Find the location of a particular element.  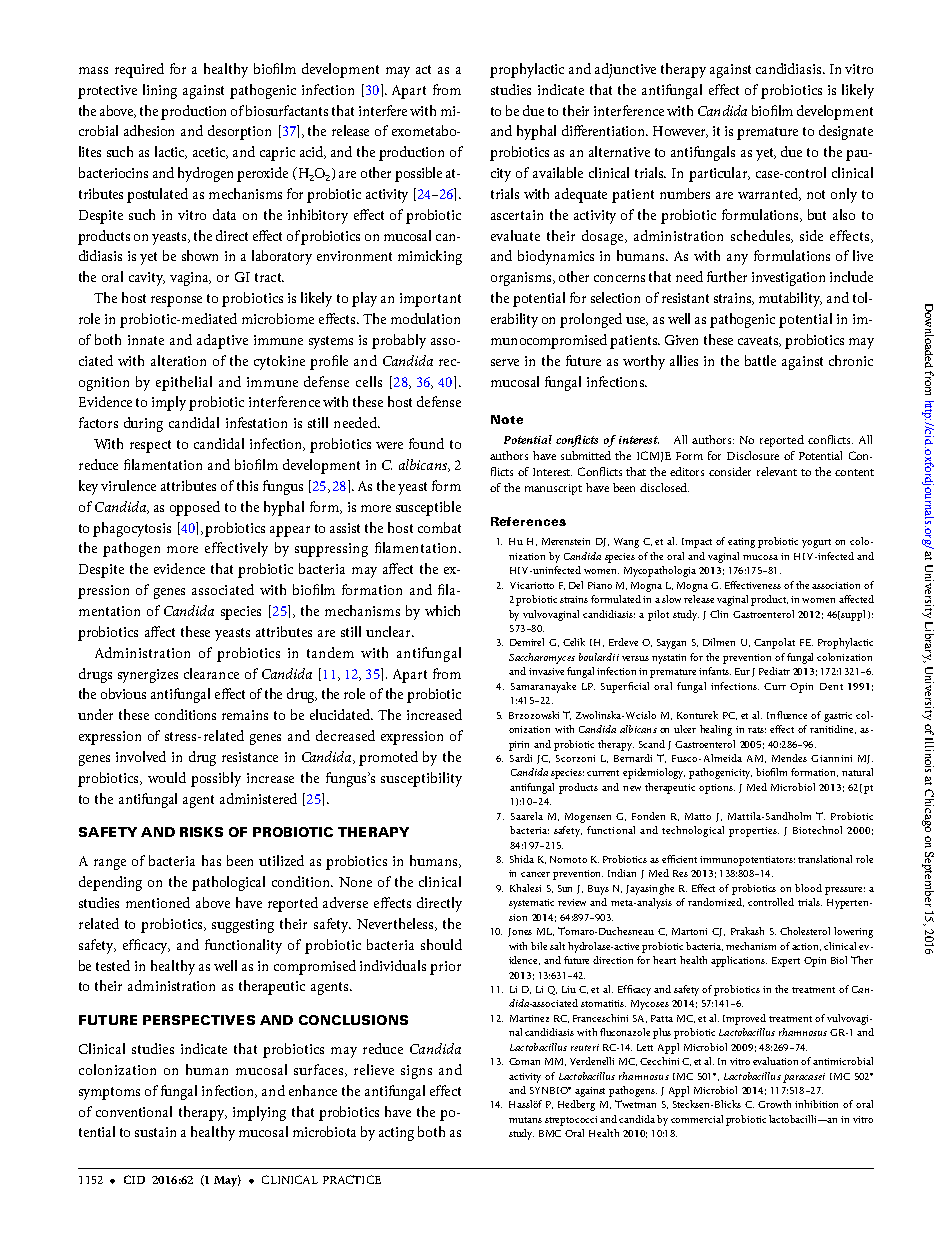

alteration is located at coordinates (178, 360).
